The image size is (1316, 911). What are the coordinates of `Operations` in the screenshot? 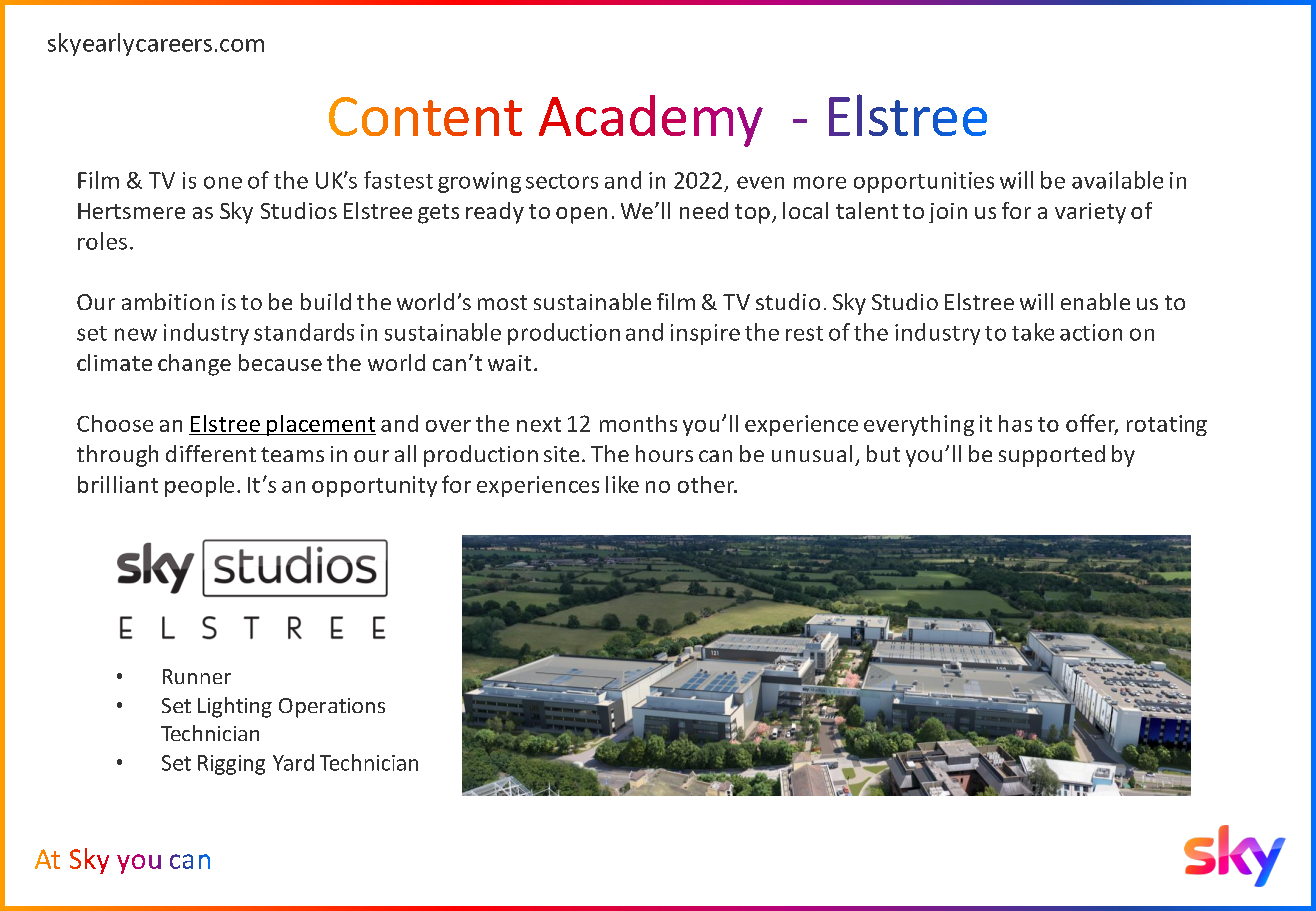 It's located at (332, 708).
